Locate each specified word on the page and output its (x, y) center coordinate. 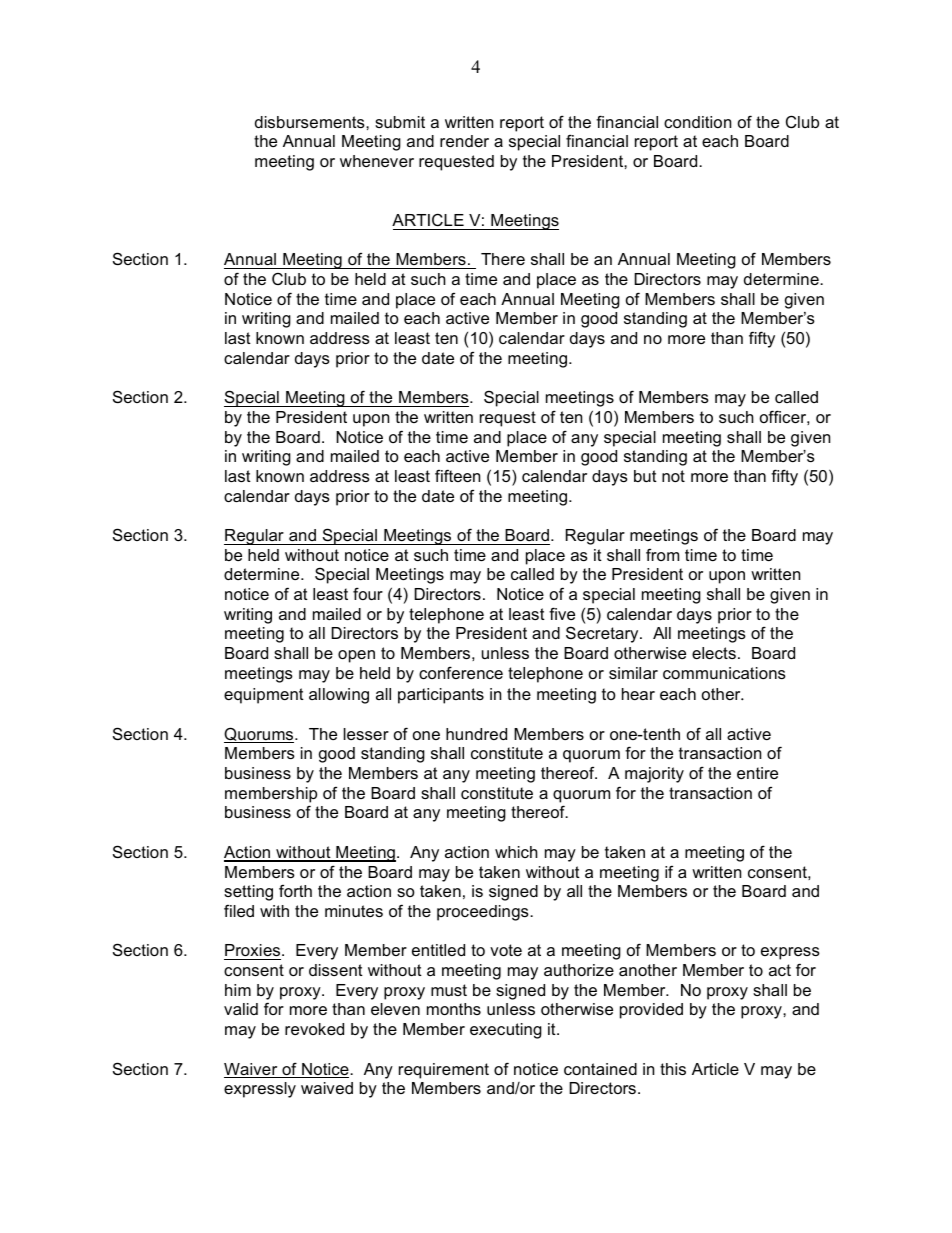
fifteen (457, 475)
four (368, 593)
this (673, 1069)
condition (697, 122)
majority (654, 775)
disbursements (311, 122)
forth (295, 890)
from (662, 554)
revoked (314, 1029)
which (516, 852)
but (645, 476)
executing (506, 1031)
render (464, 141)
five (562, 613)
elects (714, 653)
